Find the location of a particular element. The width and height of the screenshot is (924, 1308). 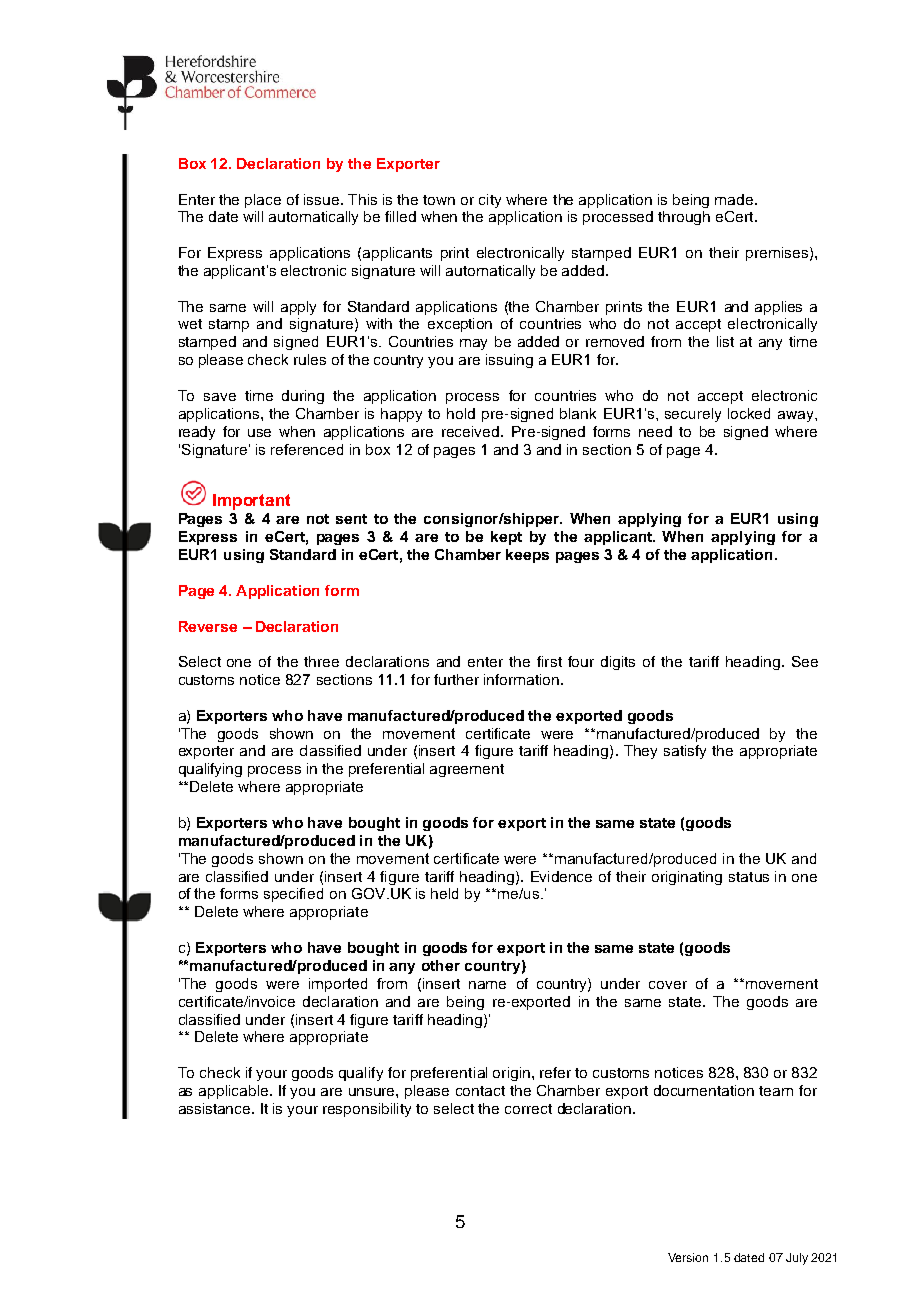

made is located at coordinates (735, 199).
